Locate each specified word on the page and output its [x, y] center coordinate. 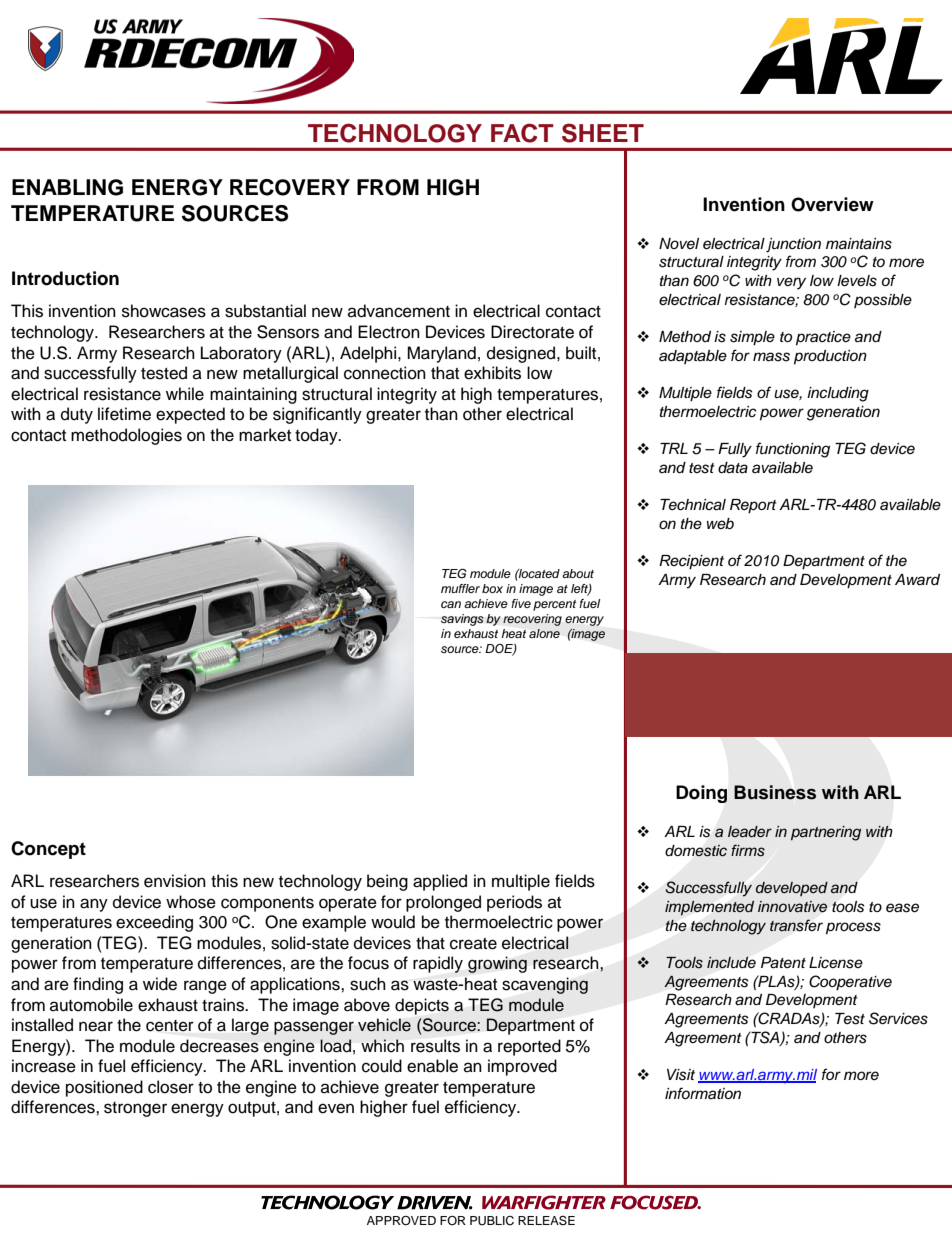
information [703, 1093]
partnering [826, 833]
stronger [135, 1109]
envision [175, 881]
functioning [793, 450]
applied [440, 882]
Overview [832, 204]
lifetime [124, 414]
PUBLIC [492, 1221]
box [492, 588]
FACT [522, 133]
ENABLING [67, 187]
